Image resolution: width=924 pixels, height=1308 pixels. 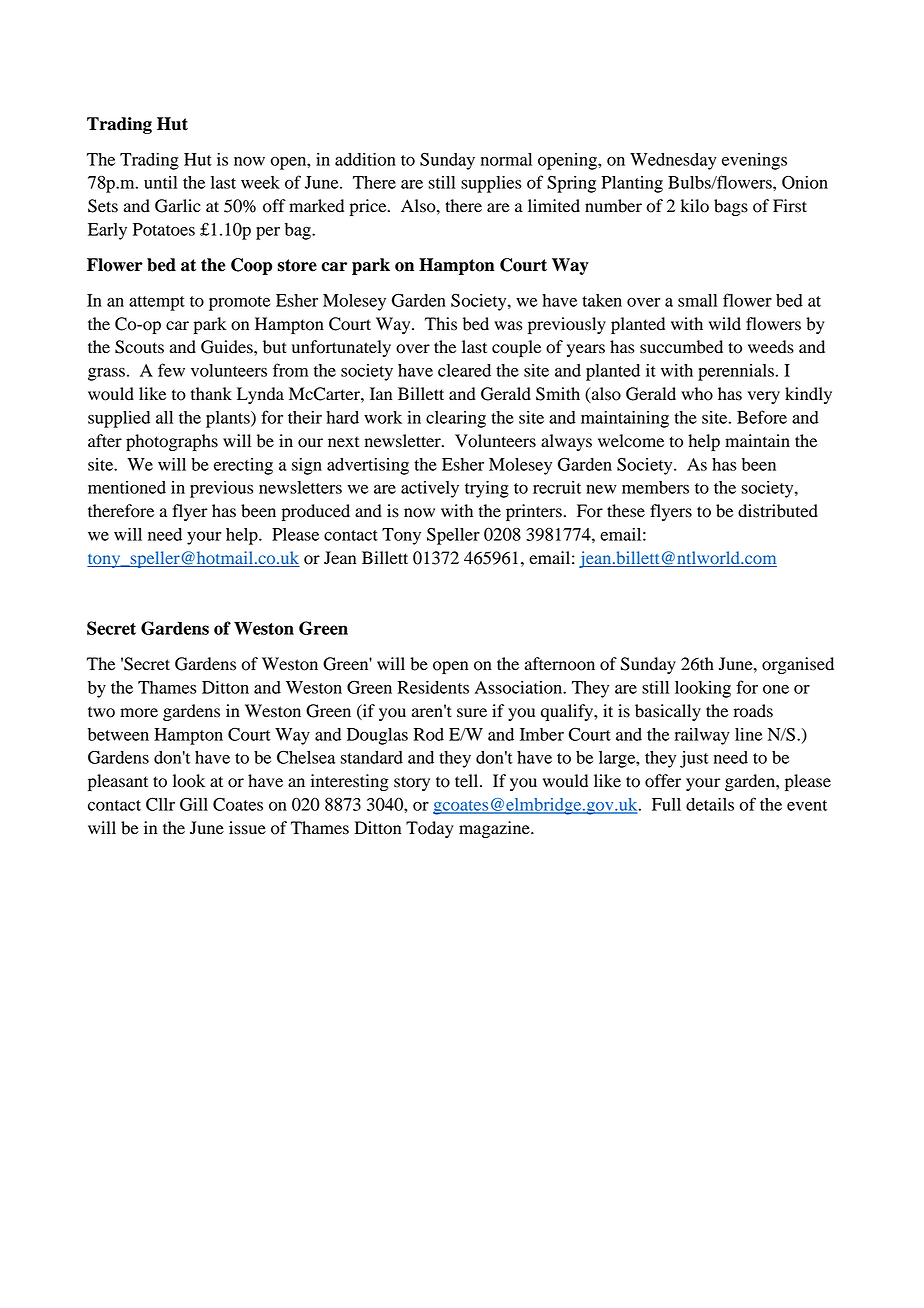 I want to click on until, so click(x=160, y=182).
